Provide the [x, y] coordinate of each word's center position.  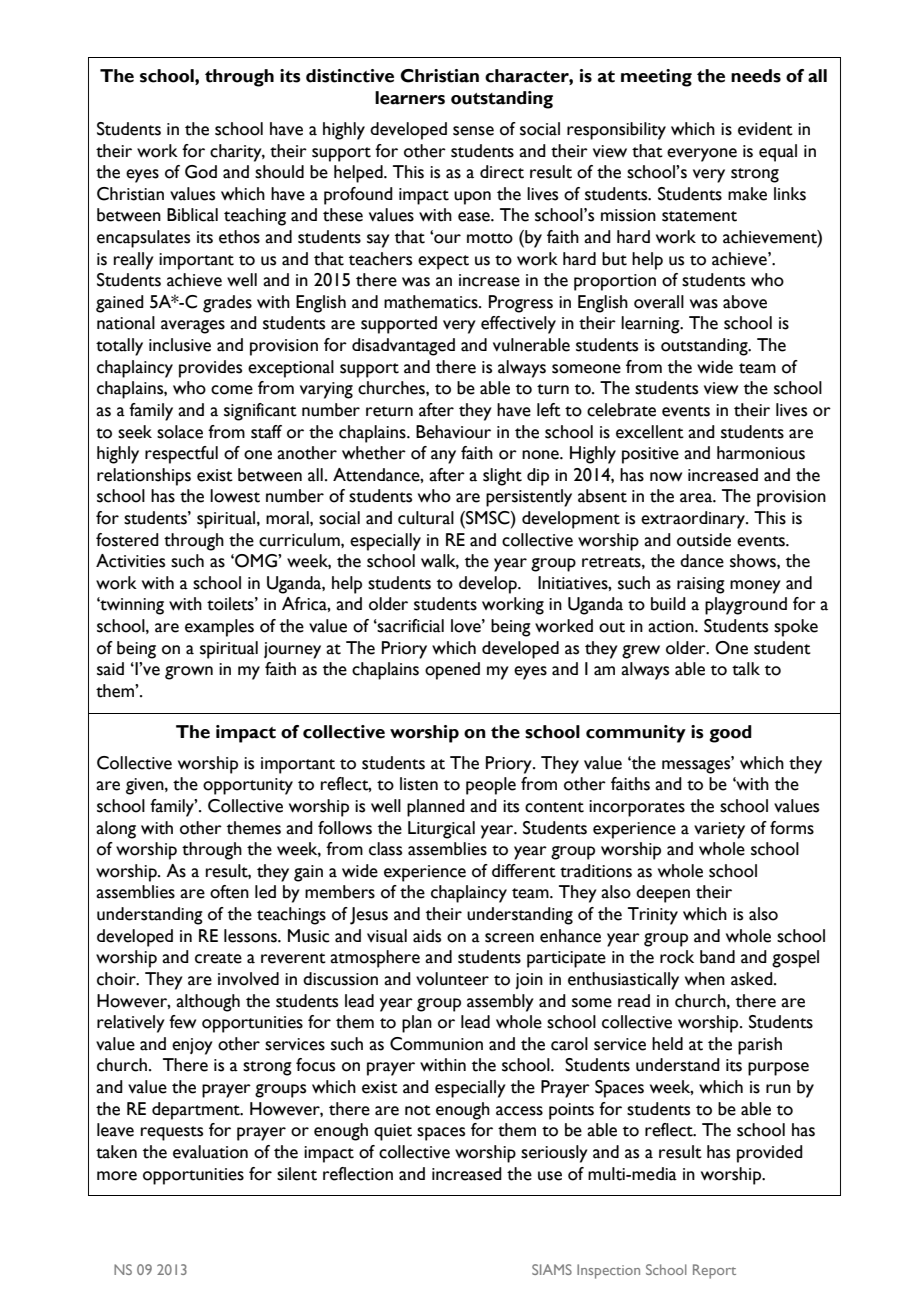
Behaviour [453, 432]
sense [473, 131]
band [717, 957]
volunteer [452, 979]
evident [765, 129]
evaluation [210, 1152]
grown [189, 673]
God [201, 172]
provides [210, 369]
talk [746, 669]
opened [452, 671]
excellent [650, 432]
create [218, 958]
